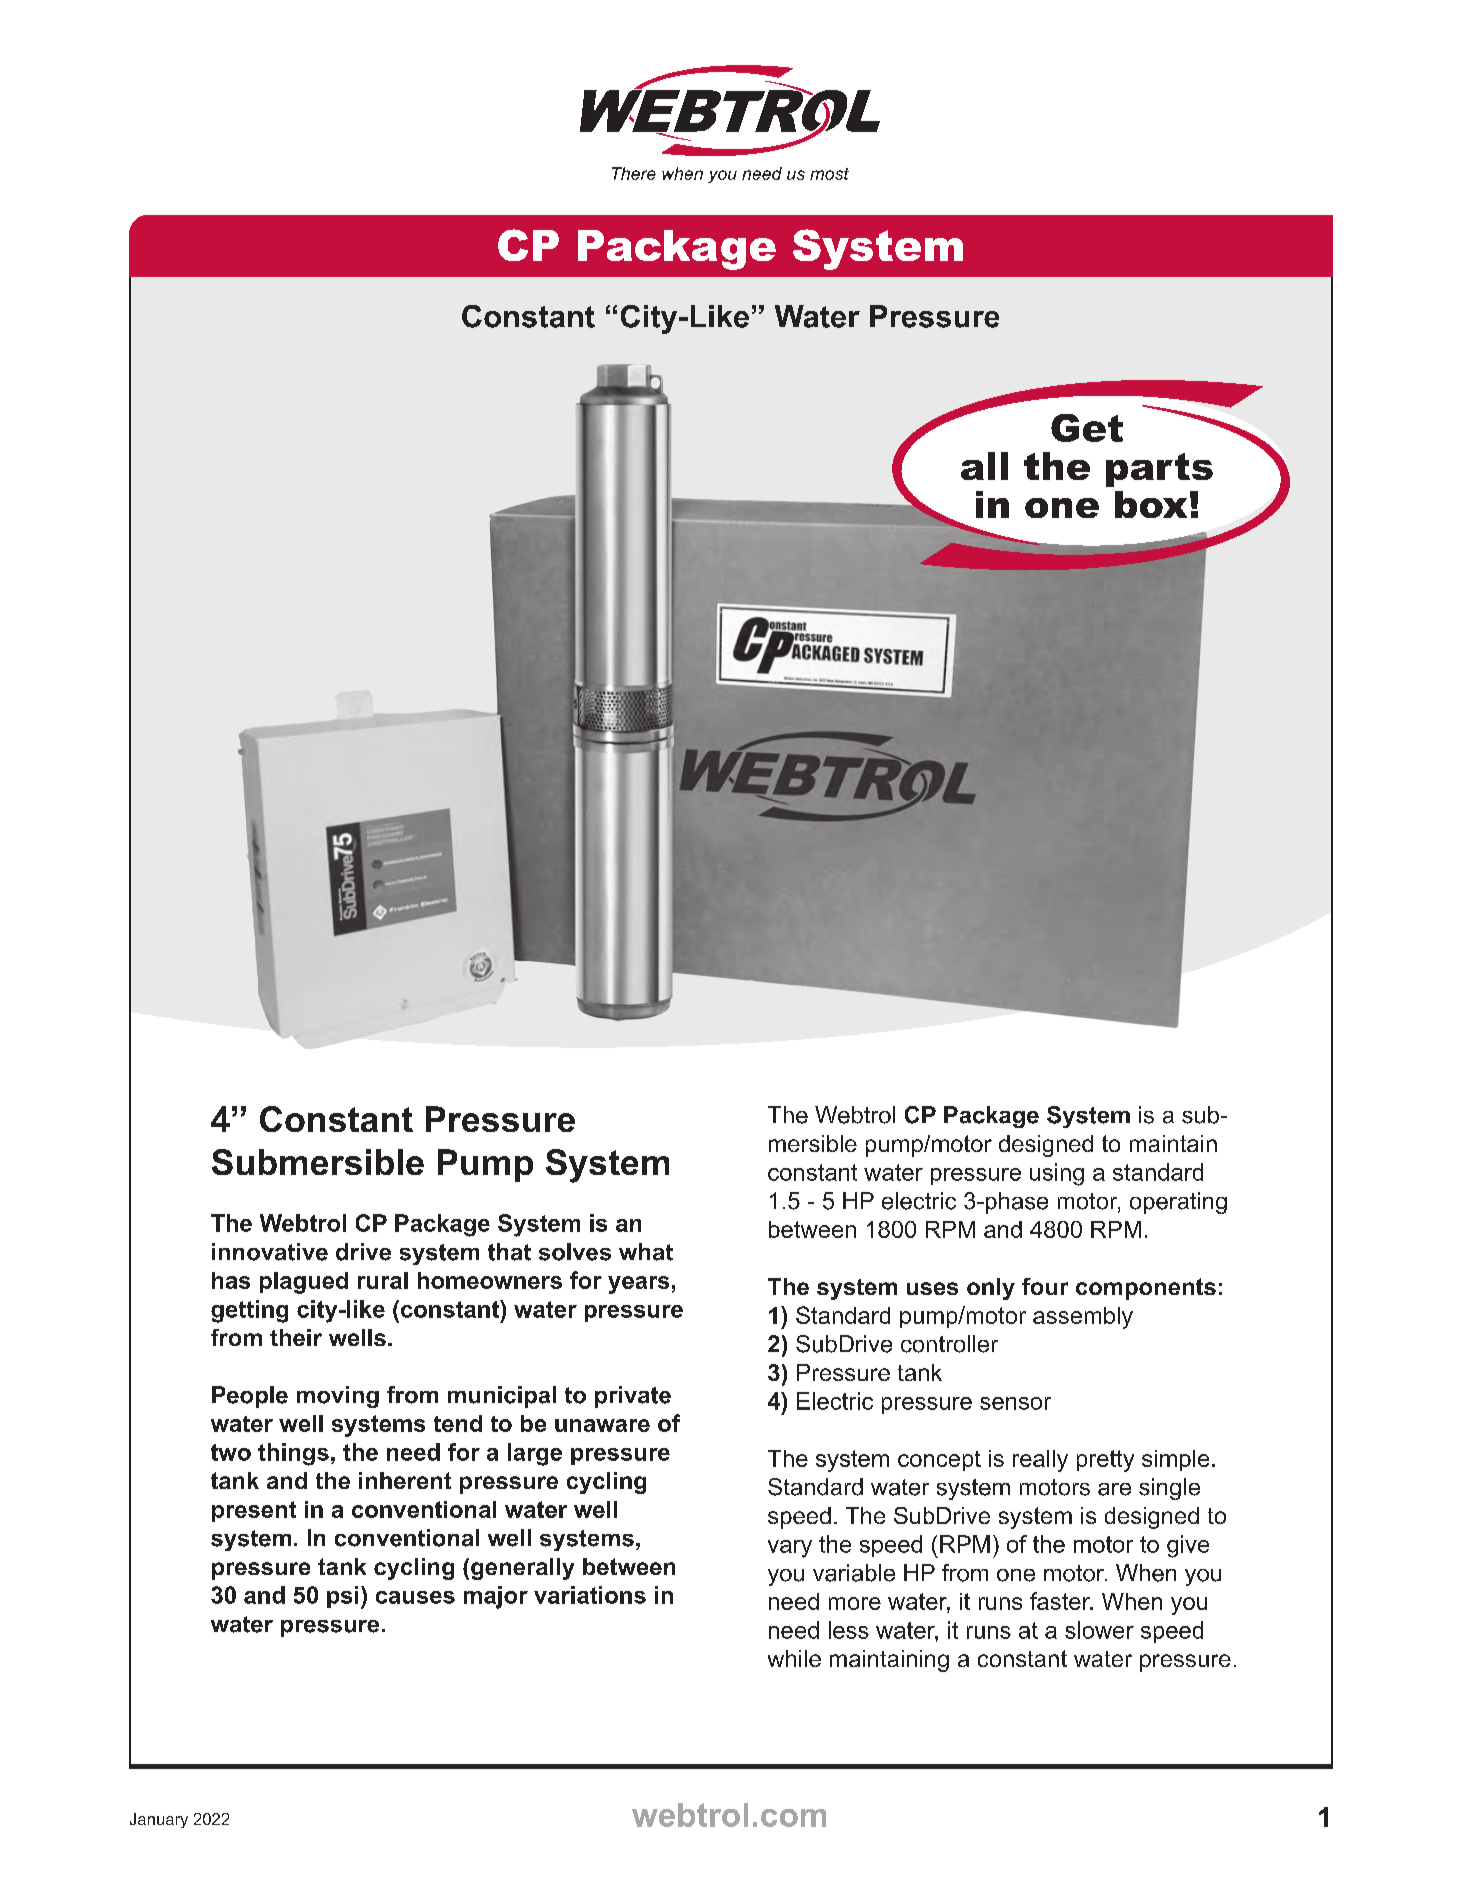 The height and width of the page is (1889, 1460). I want to click on innovative, so click(270, 1252).
